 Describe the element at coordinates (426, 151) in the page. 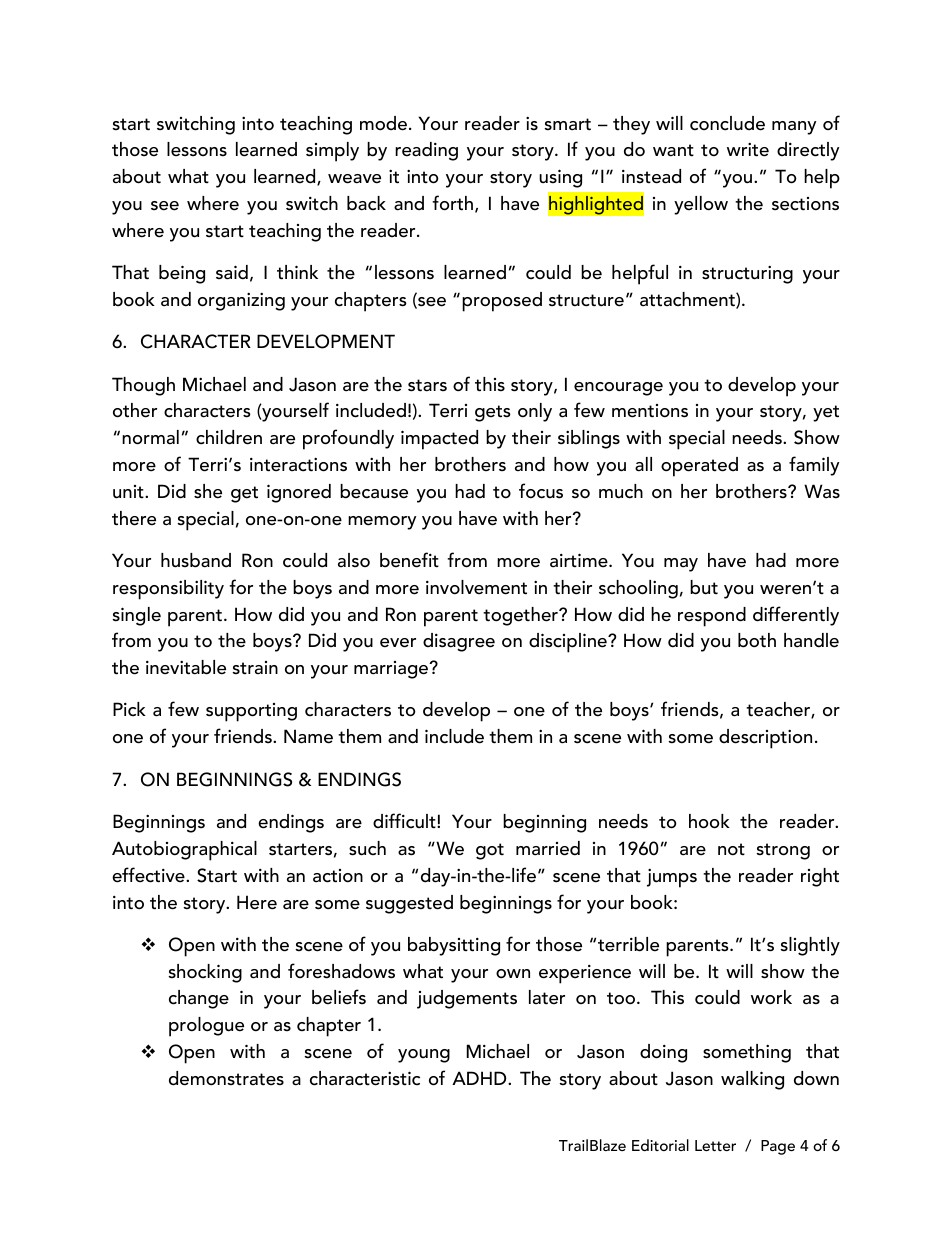

I see `reading` at that location.
